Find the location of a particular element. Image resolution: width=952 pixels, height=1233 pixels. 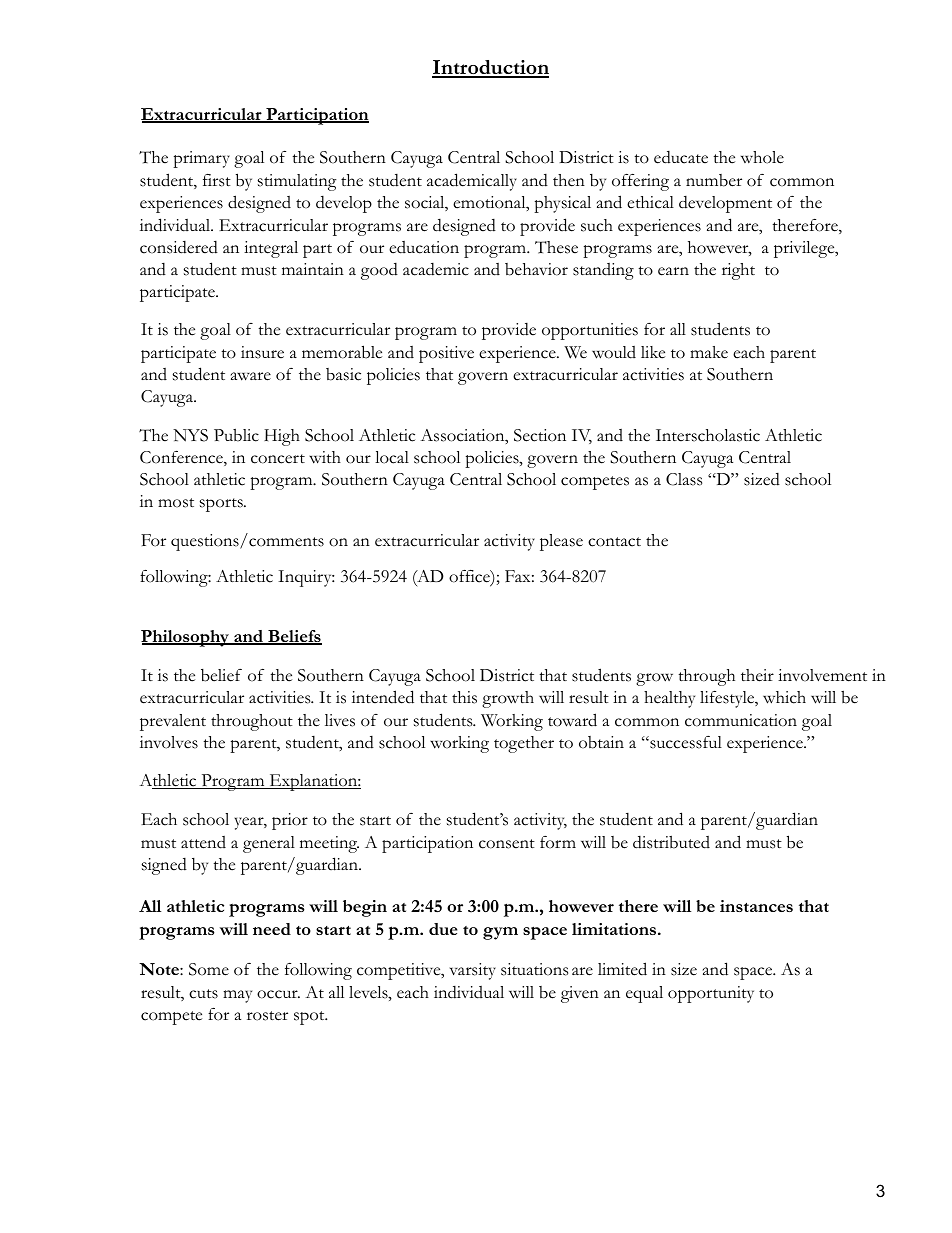

this is located at coordinates (464, 697).
